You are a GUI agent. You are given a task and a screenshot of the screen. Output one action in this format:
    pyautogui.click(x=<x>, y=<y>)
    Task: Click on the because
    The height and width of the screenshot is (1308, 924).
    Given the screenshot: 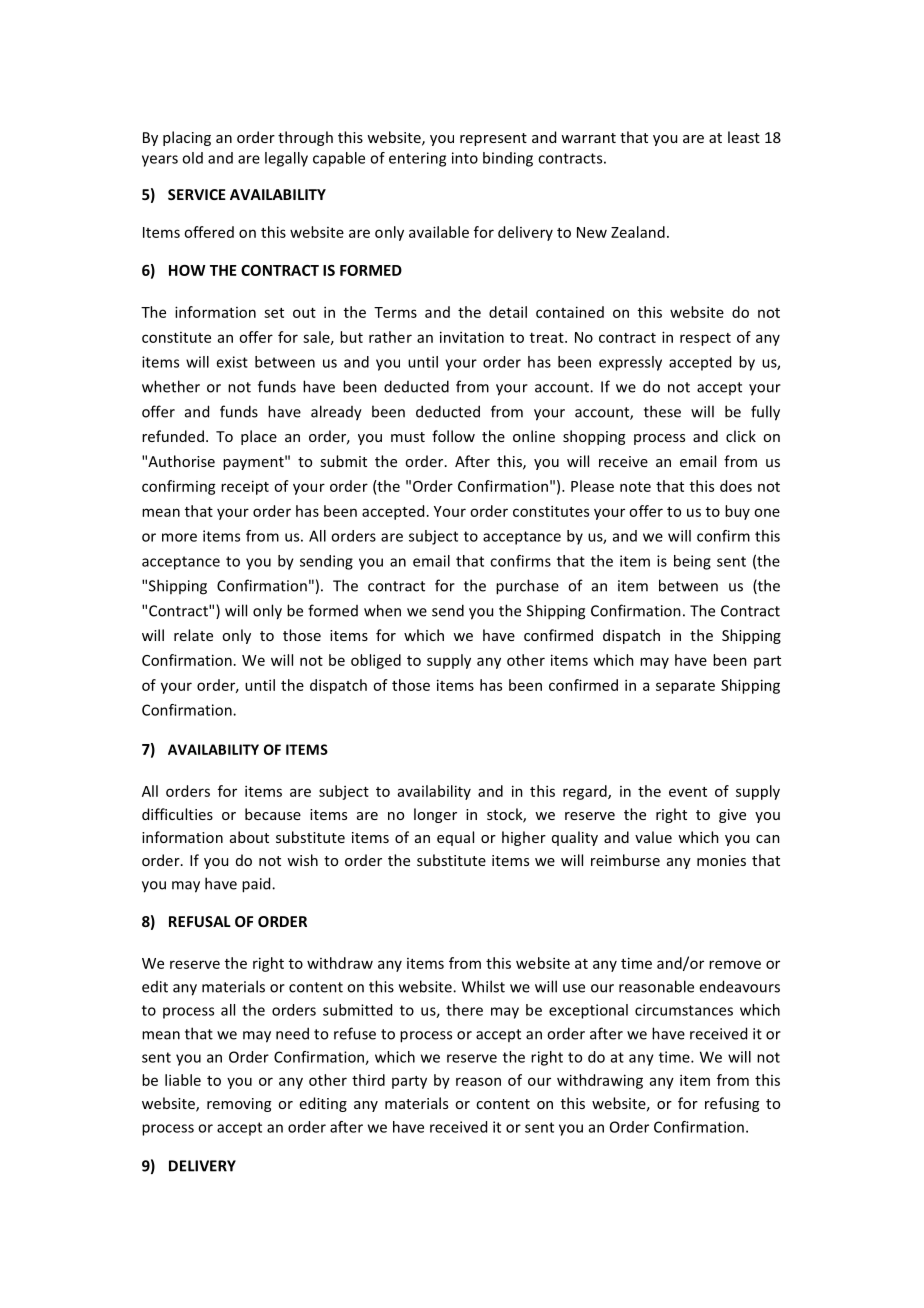 What is the action you would take?
    pyautogui.click(x=273, y=814)
